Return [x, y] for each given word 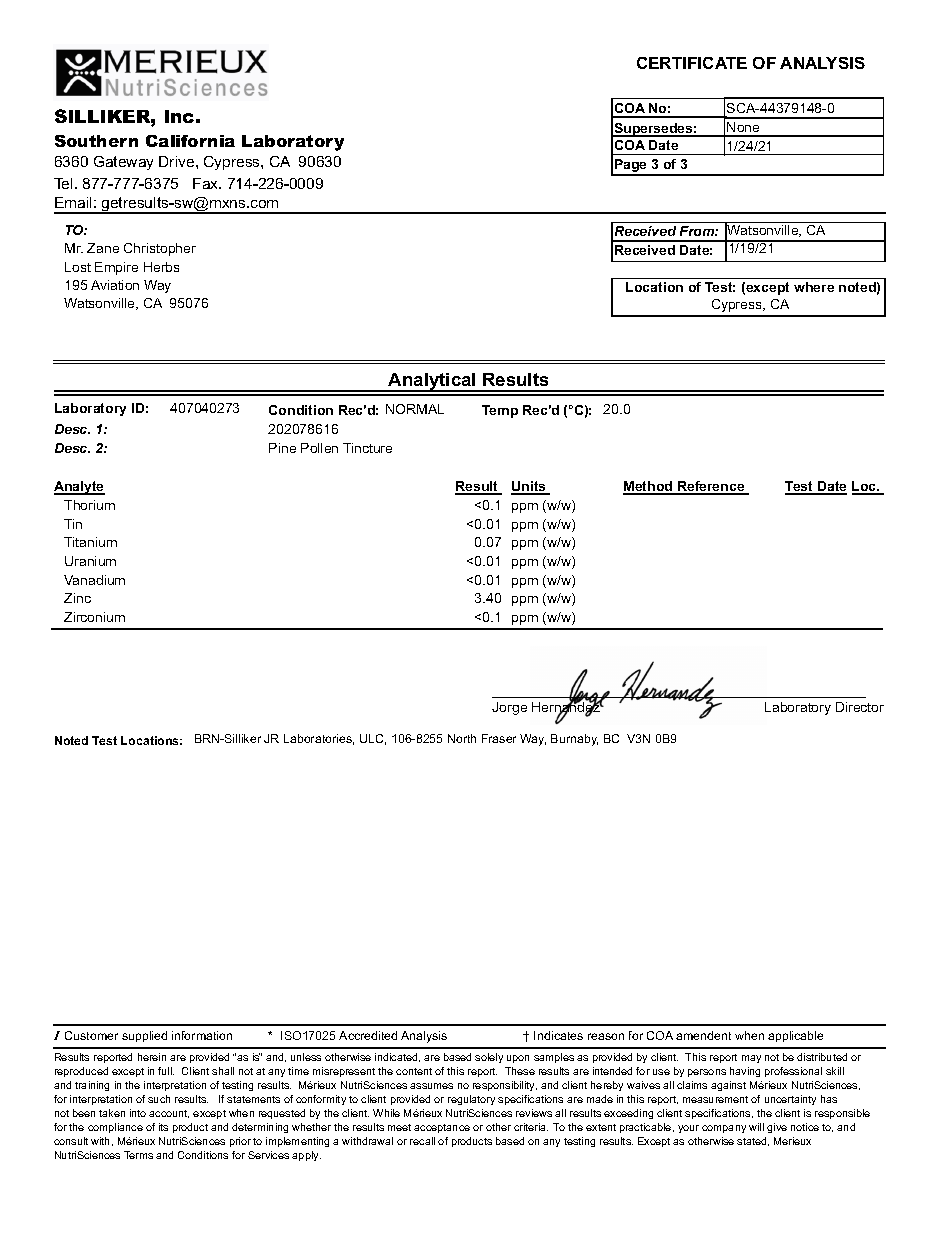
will [756, 1127]
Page [631, 167]
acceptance [442, 1128]
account [169, 1114]
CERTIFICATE [692, 63]
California [190, 141]
